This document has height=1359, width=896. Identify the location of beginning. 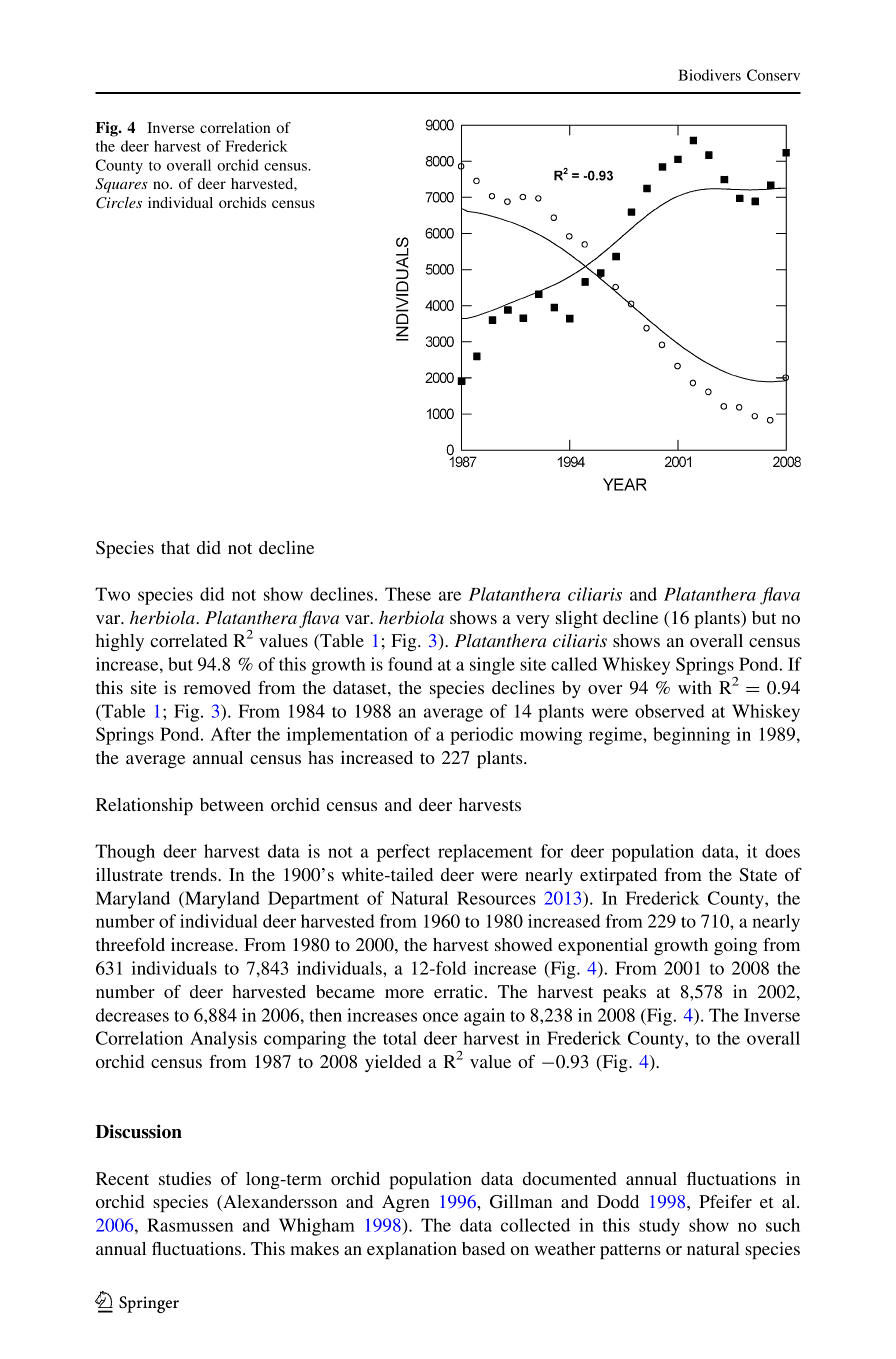
(691, 736).
